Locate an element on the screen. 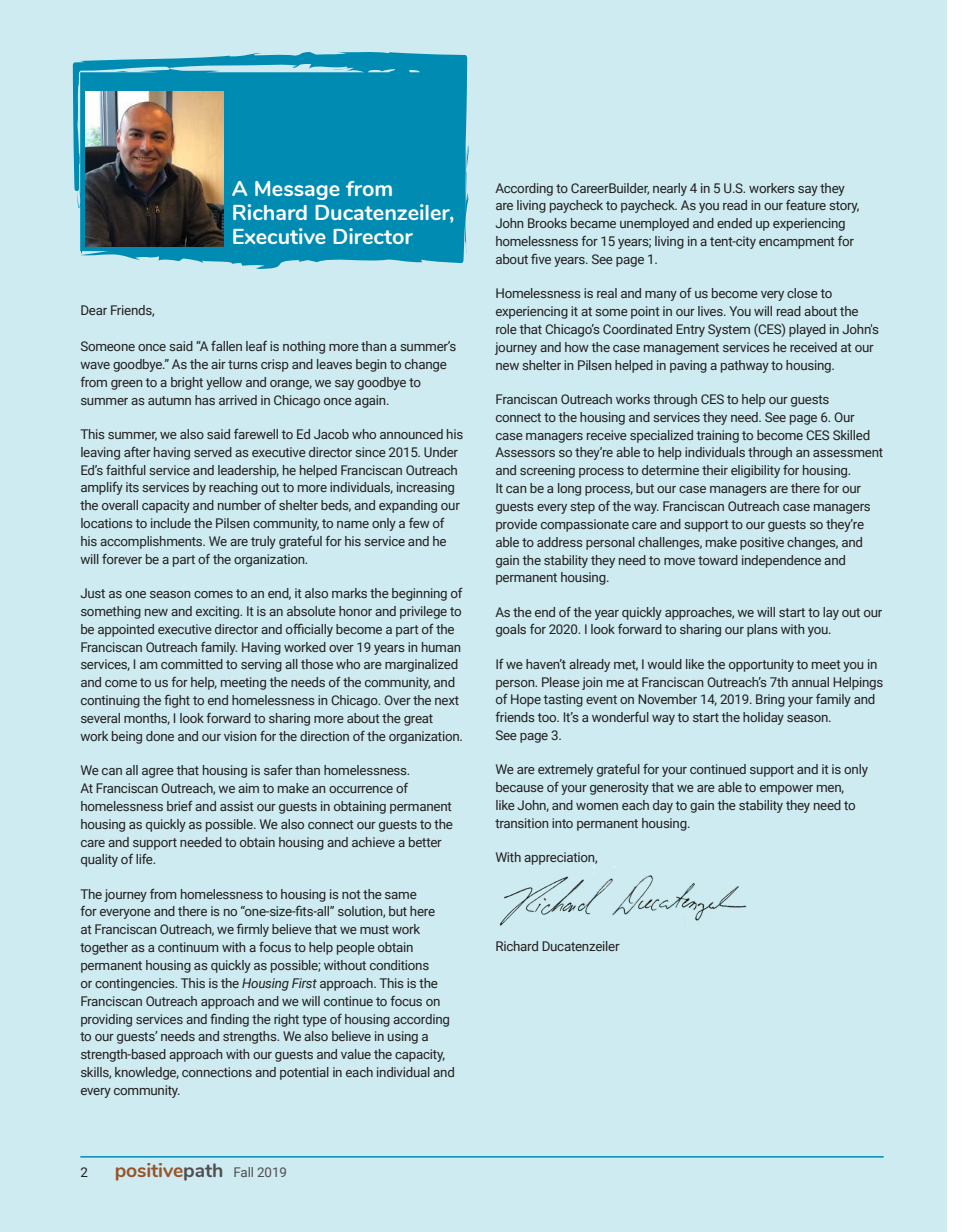 The image size is (964, 1232). include is located at coordinates (171, 523).
